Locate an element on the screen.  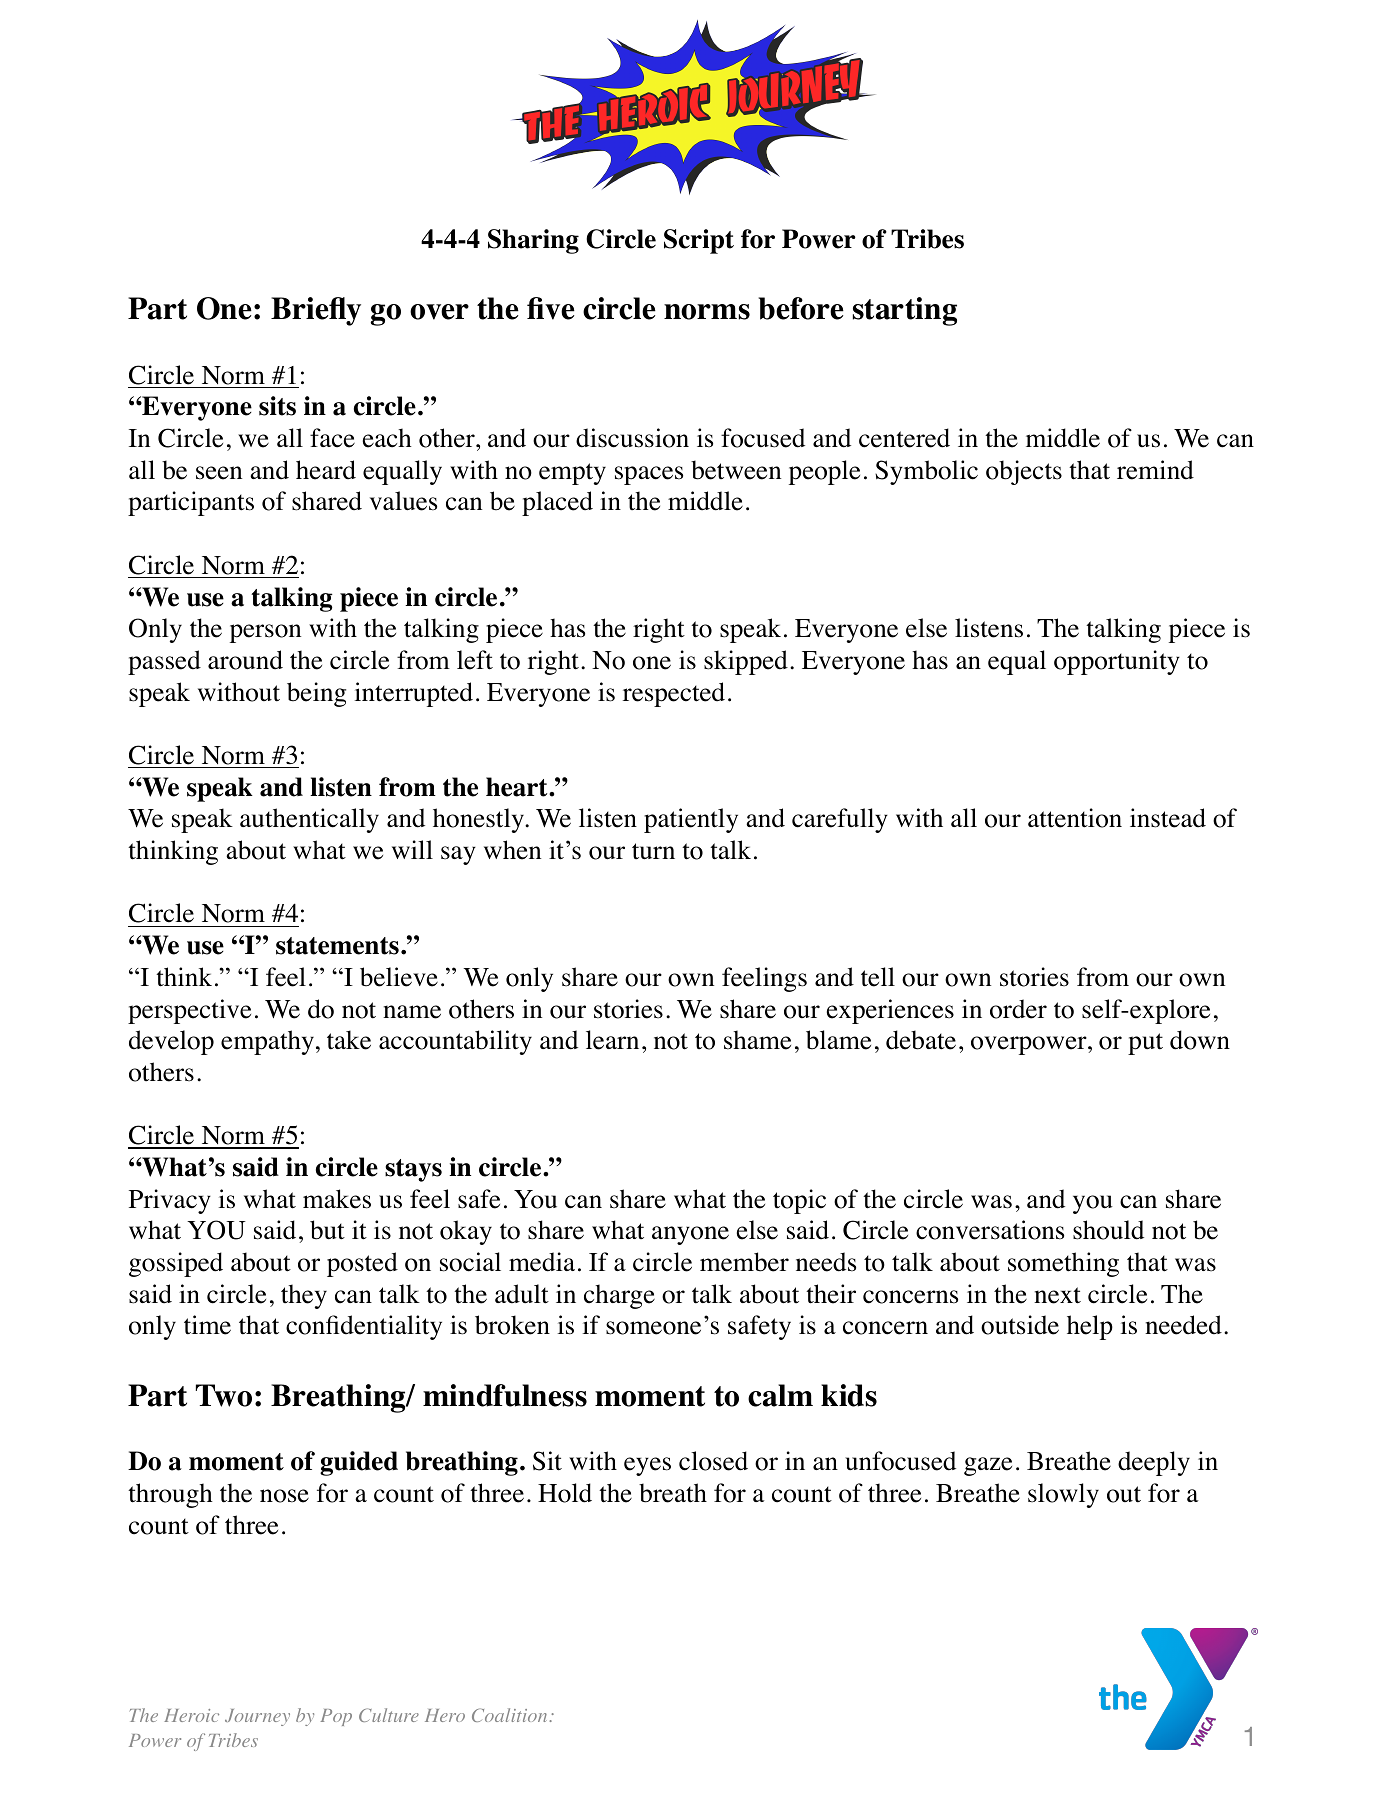
Journey is located at coordinates (257, 1717).
